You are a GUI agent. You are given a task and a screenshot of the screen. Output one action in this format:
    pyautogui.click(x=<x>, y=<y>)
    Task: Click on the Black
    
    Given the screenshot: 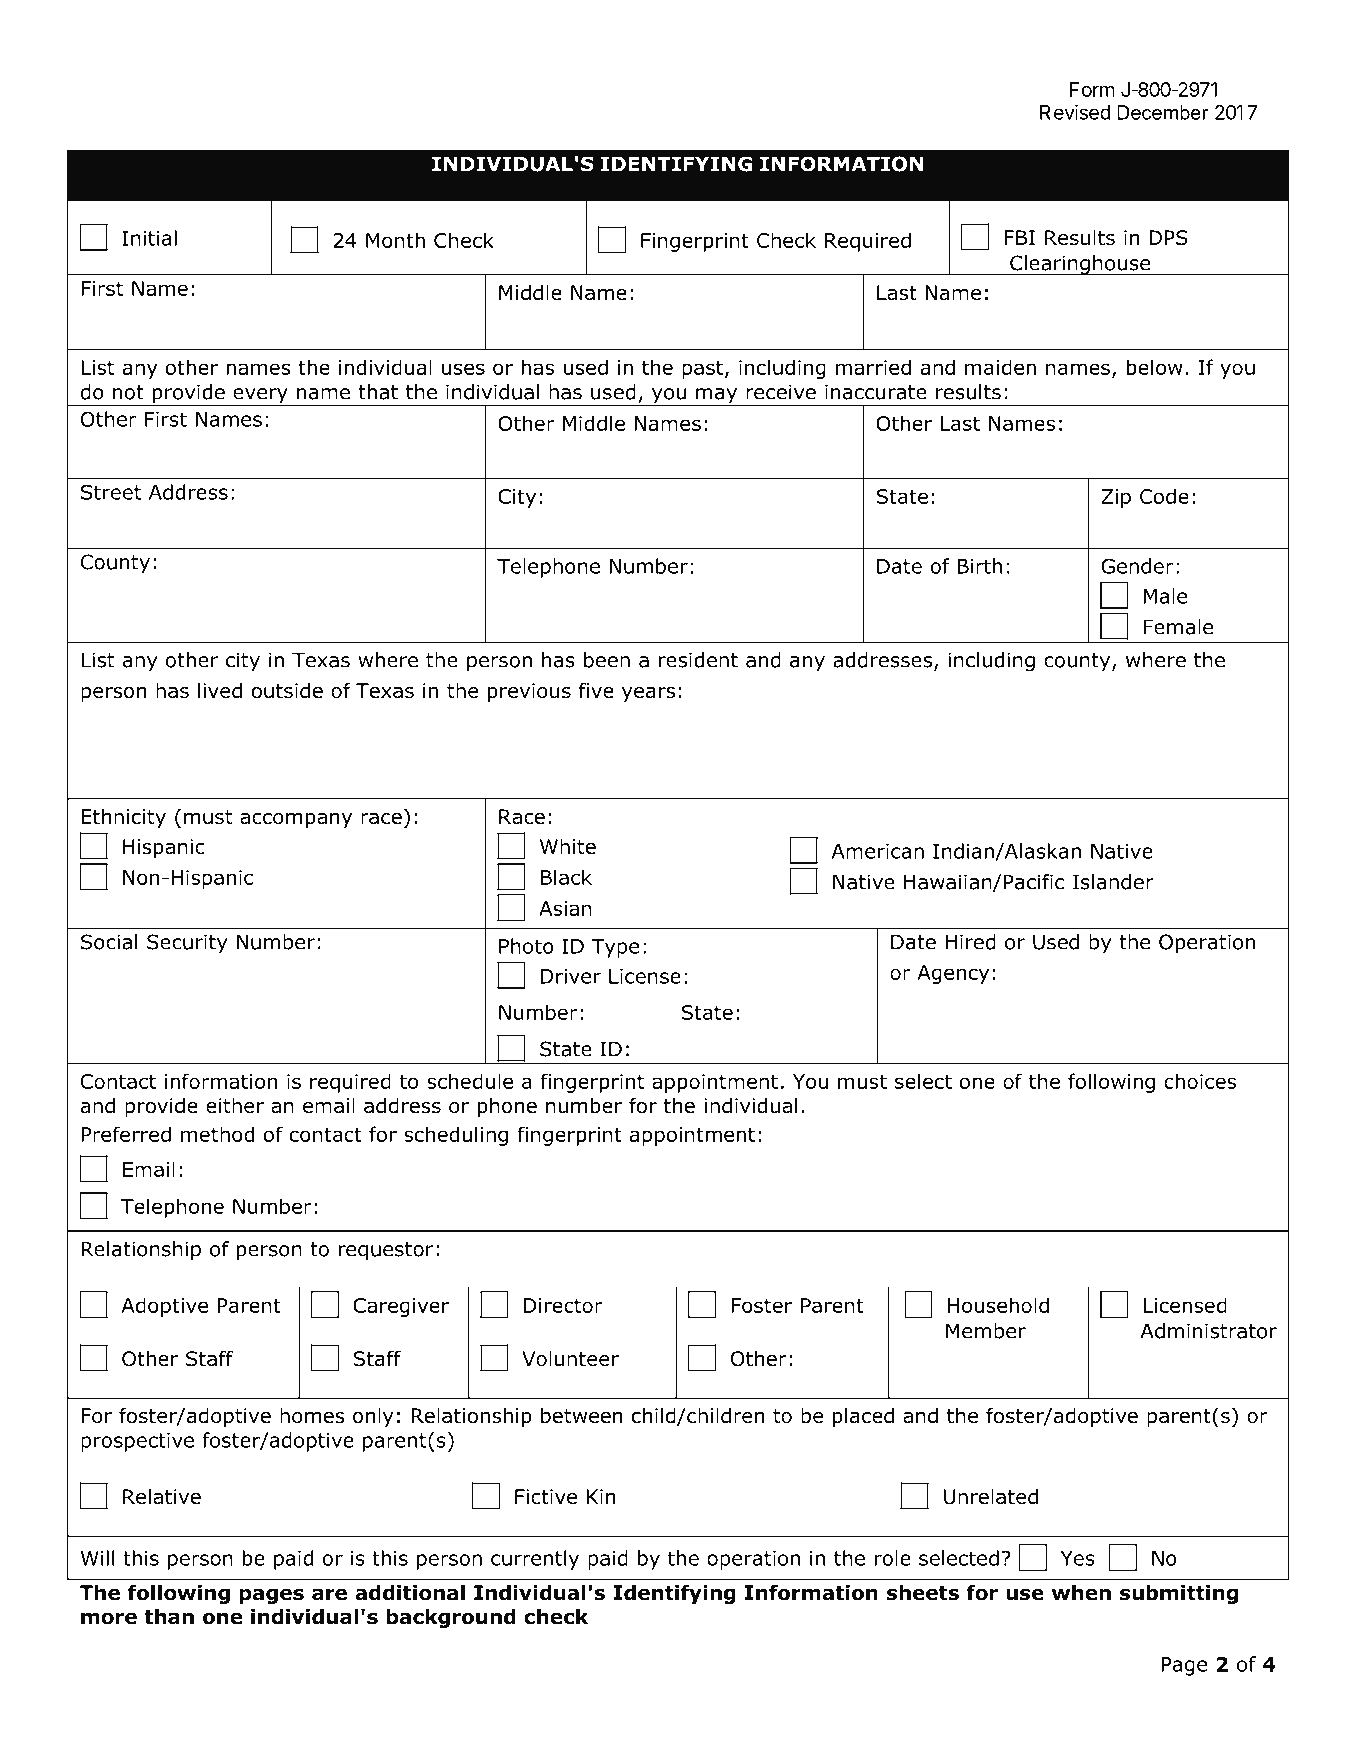 What is the action you would take?
    pyautogui.click(x=566, y=877)
